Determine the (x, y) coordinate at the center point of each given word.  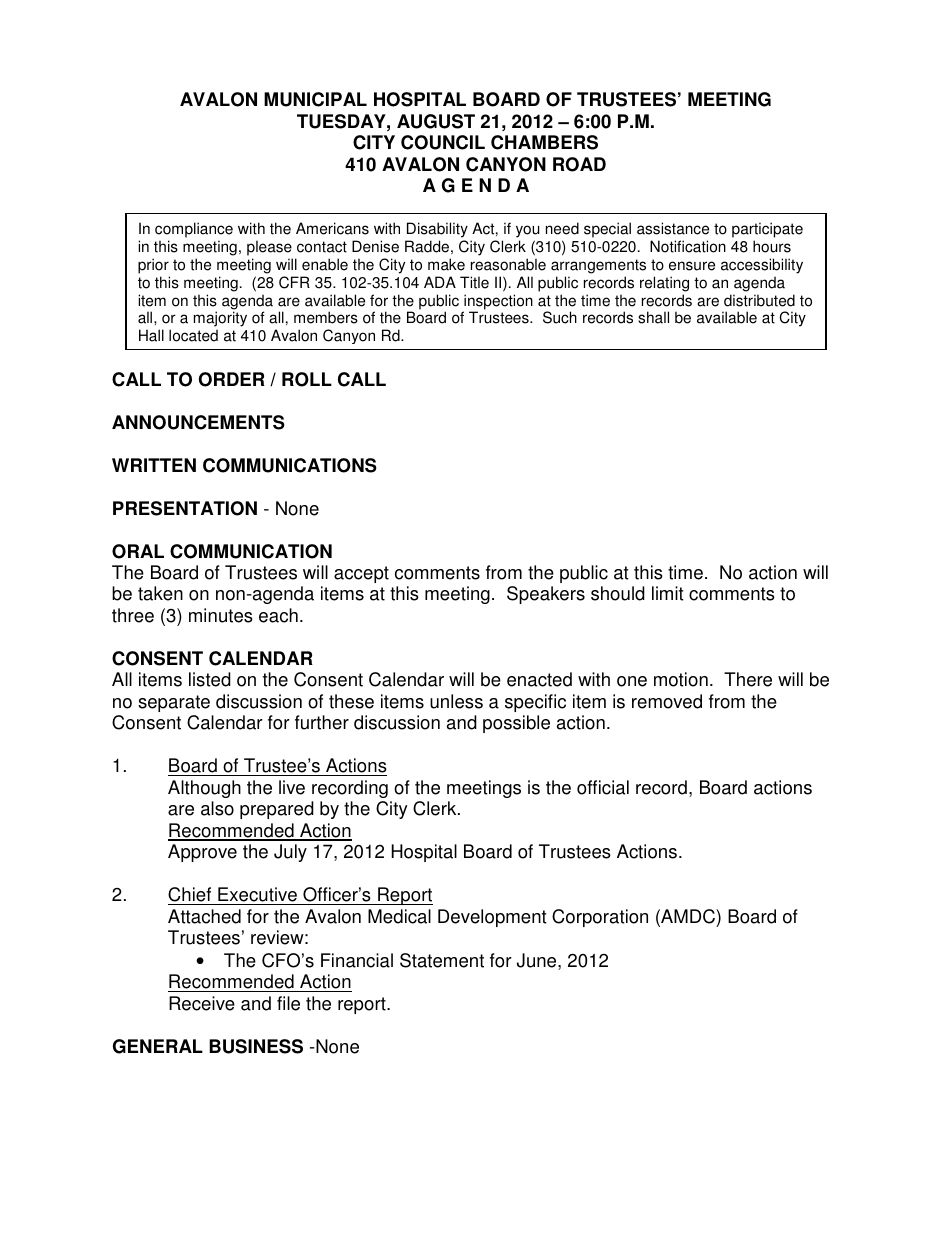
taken (160, 593)
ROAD (579, 164)
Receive (202, 1003)
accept (361, 574)
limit (668, 593)
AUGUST (436, 121)
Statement (442, 960)
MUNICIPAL (315, 99)
